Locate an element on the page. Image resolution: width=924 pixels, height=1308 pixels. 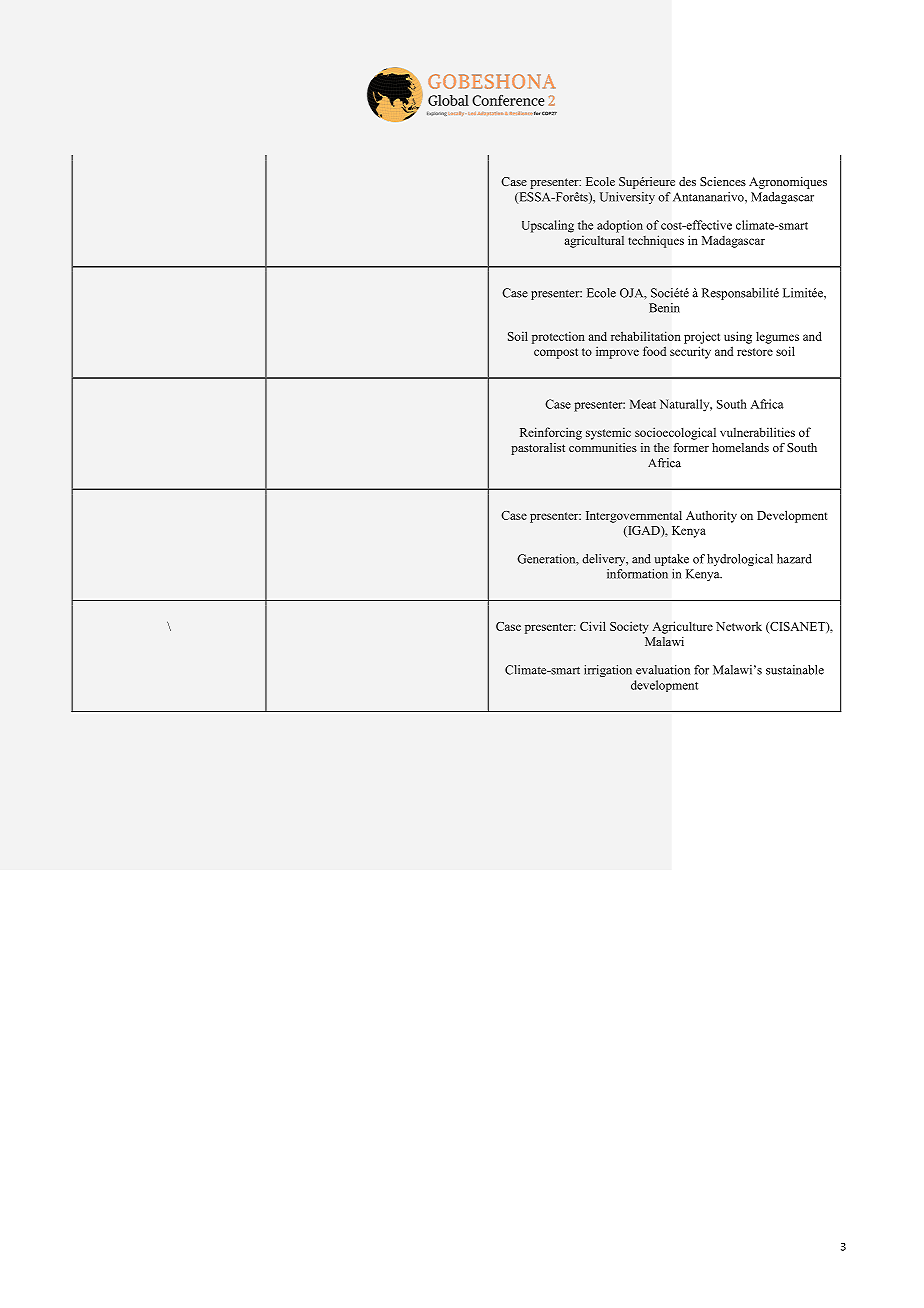
Intergovernmental is located at coordinates (634, 516).
